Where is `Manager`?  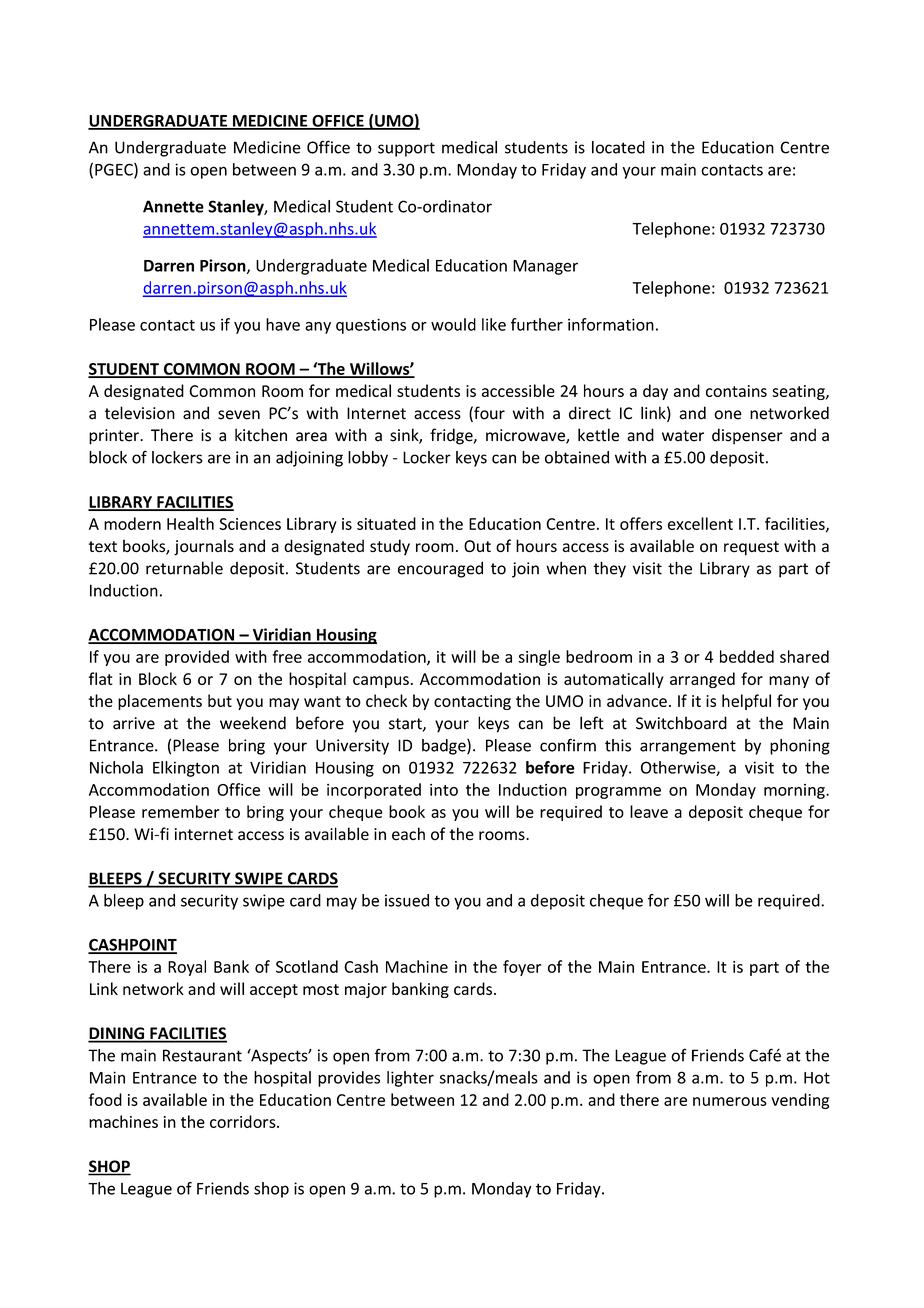 Manager is located at coordinates (545, 267).
